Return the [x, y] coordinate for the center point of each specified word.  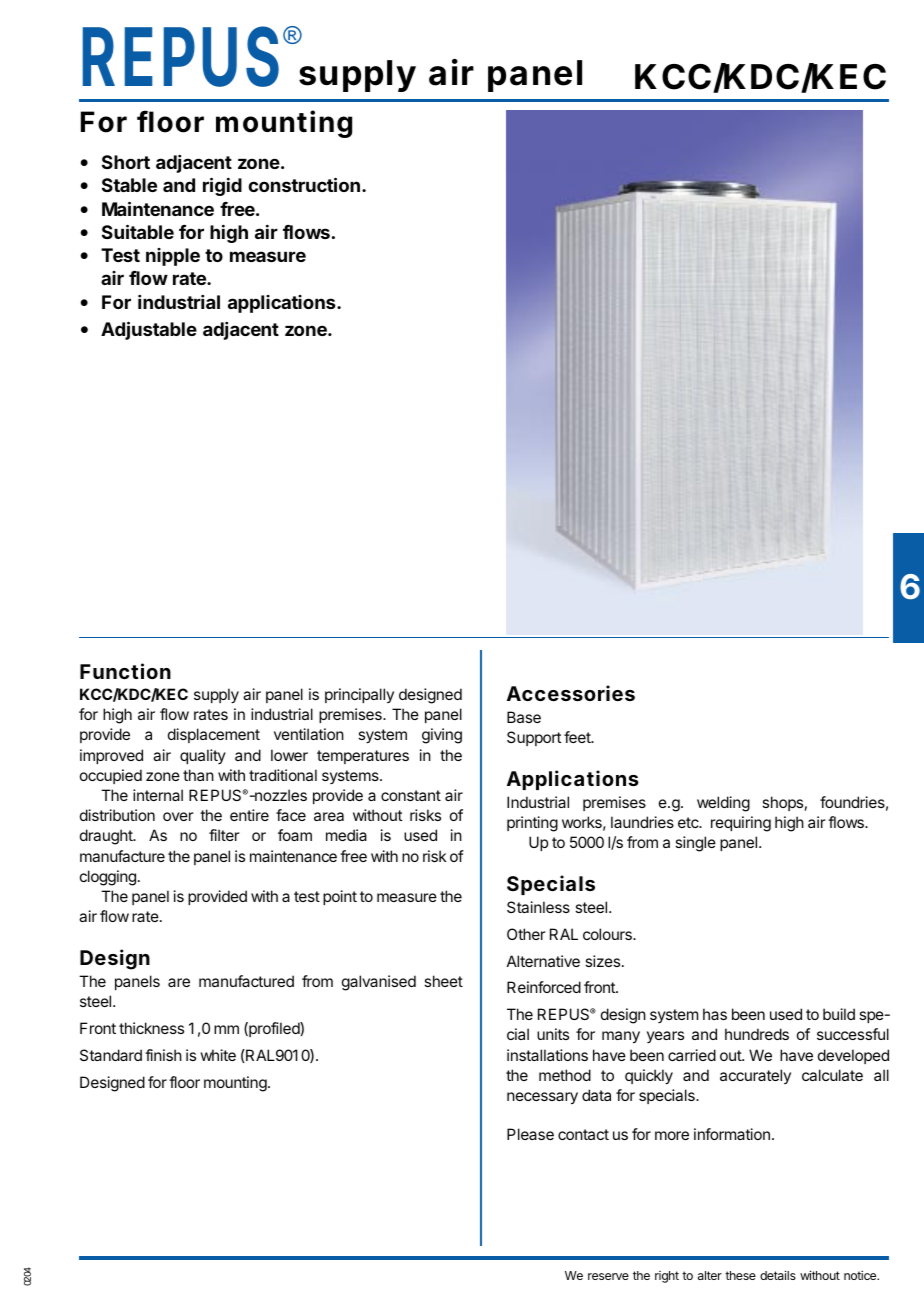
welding [723, 804]
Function [125, 671]
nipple [173, 257]
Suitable [138, 231]
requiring [741, 824]
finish [163, 1055]
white [218, 1055]
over [178, 816]
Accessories [571, 693]
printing [532, 824]
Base [524, 717]
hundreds [757, 1034]
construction [304, 184]
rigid [222, 186]
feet [578, 737]
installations [547, 1055]
